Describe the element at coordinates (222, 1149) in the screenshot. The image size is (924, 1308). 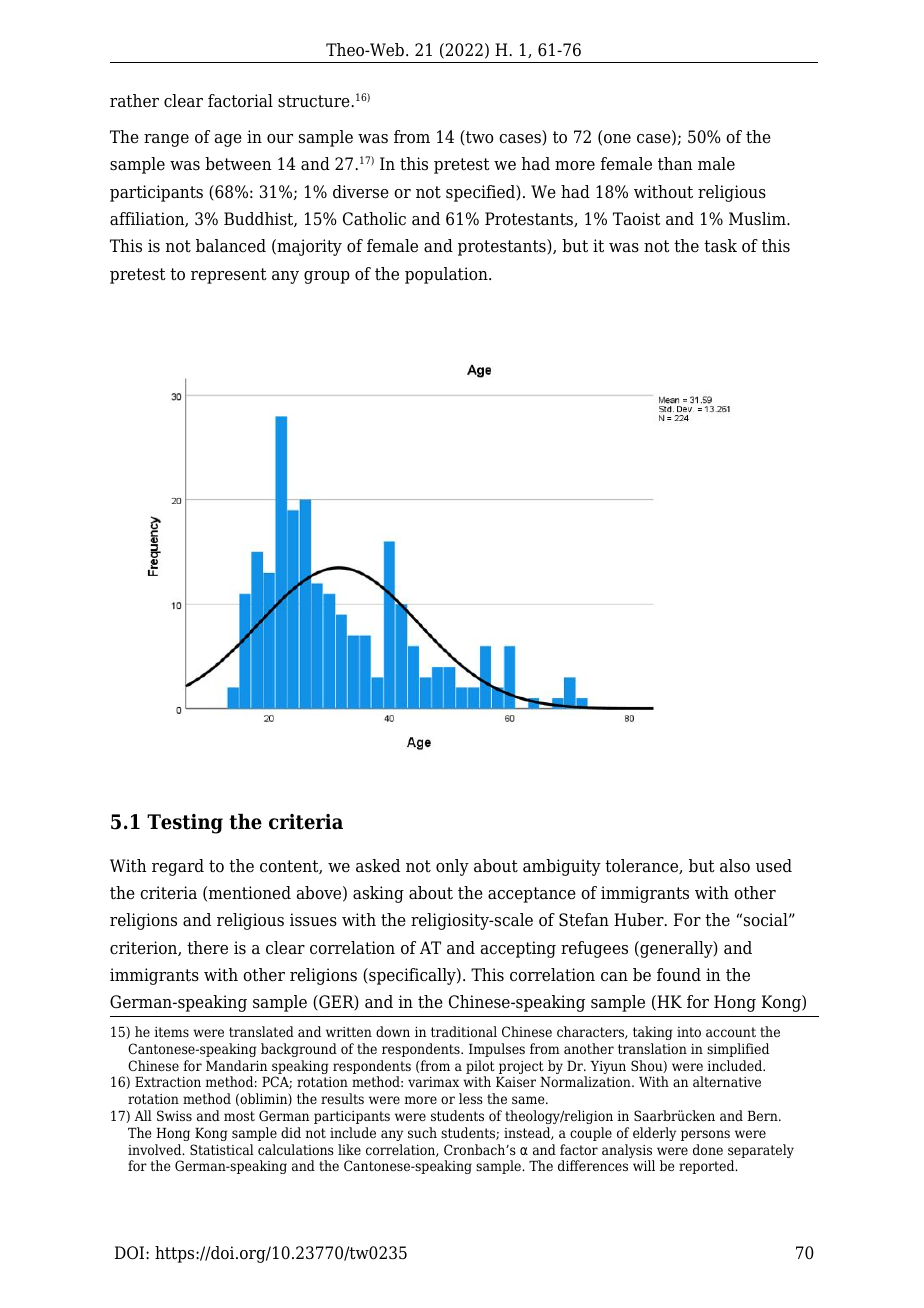
I see `Statistical` at that location.
